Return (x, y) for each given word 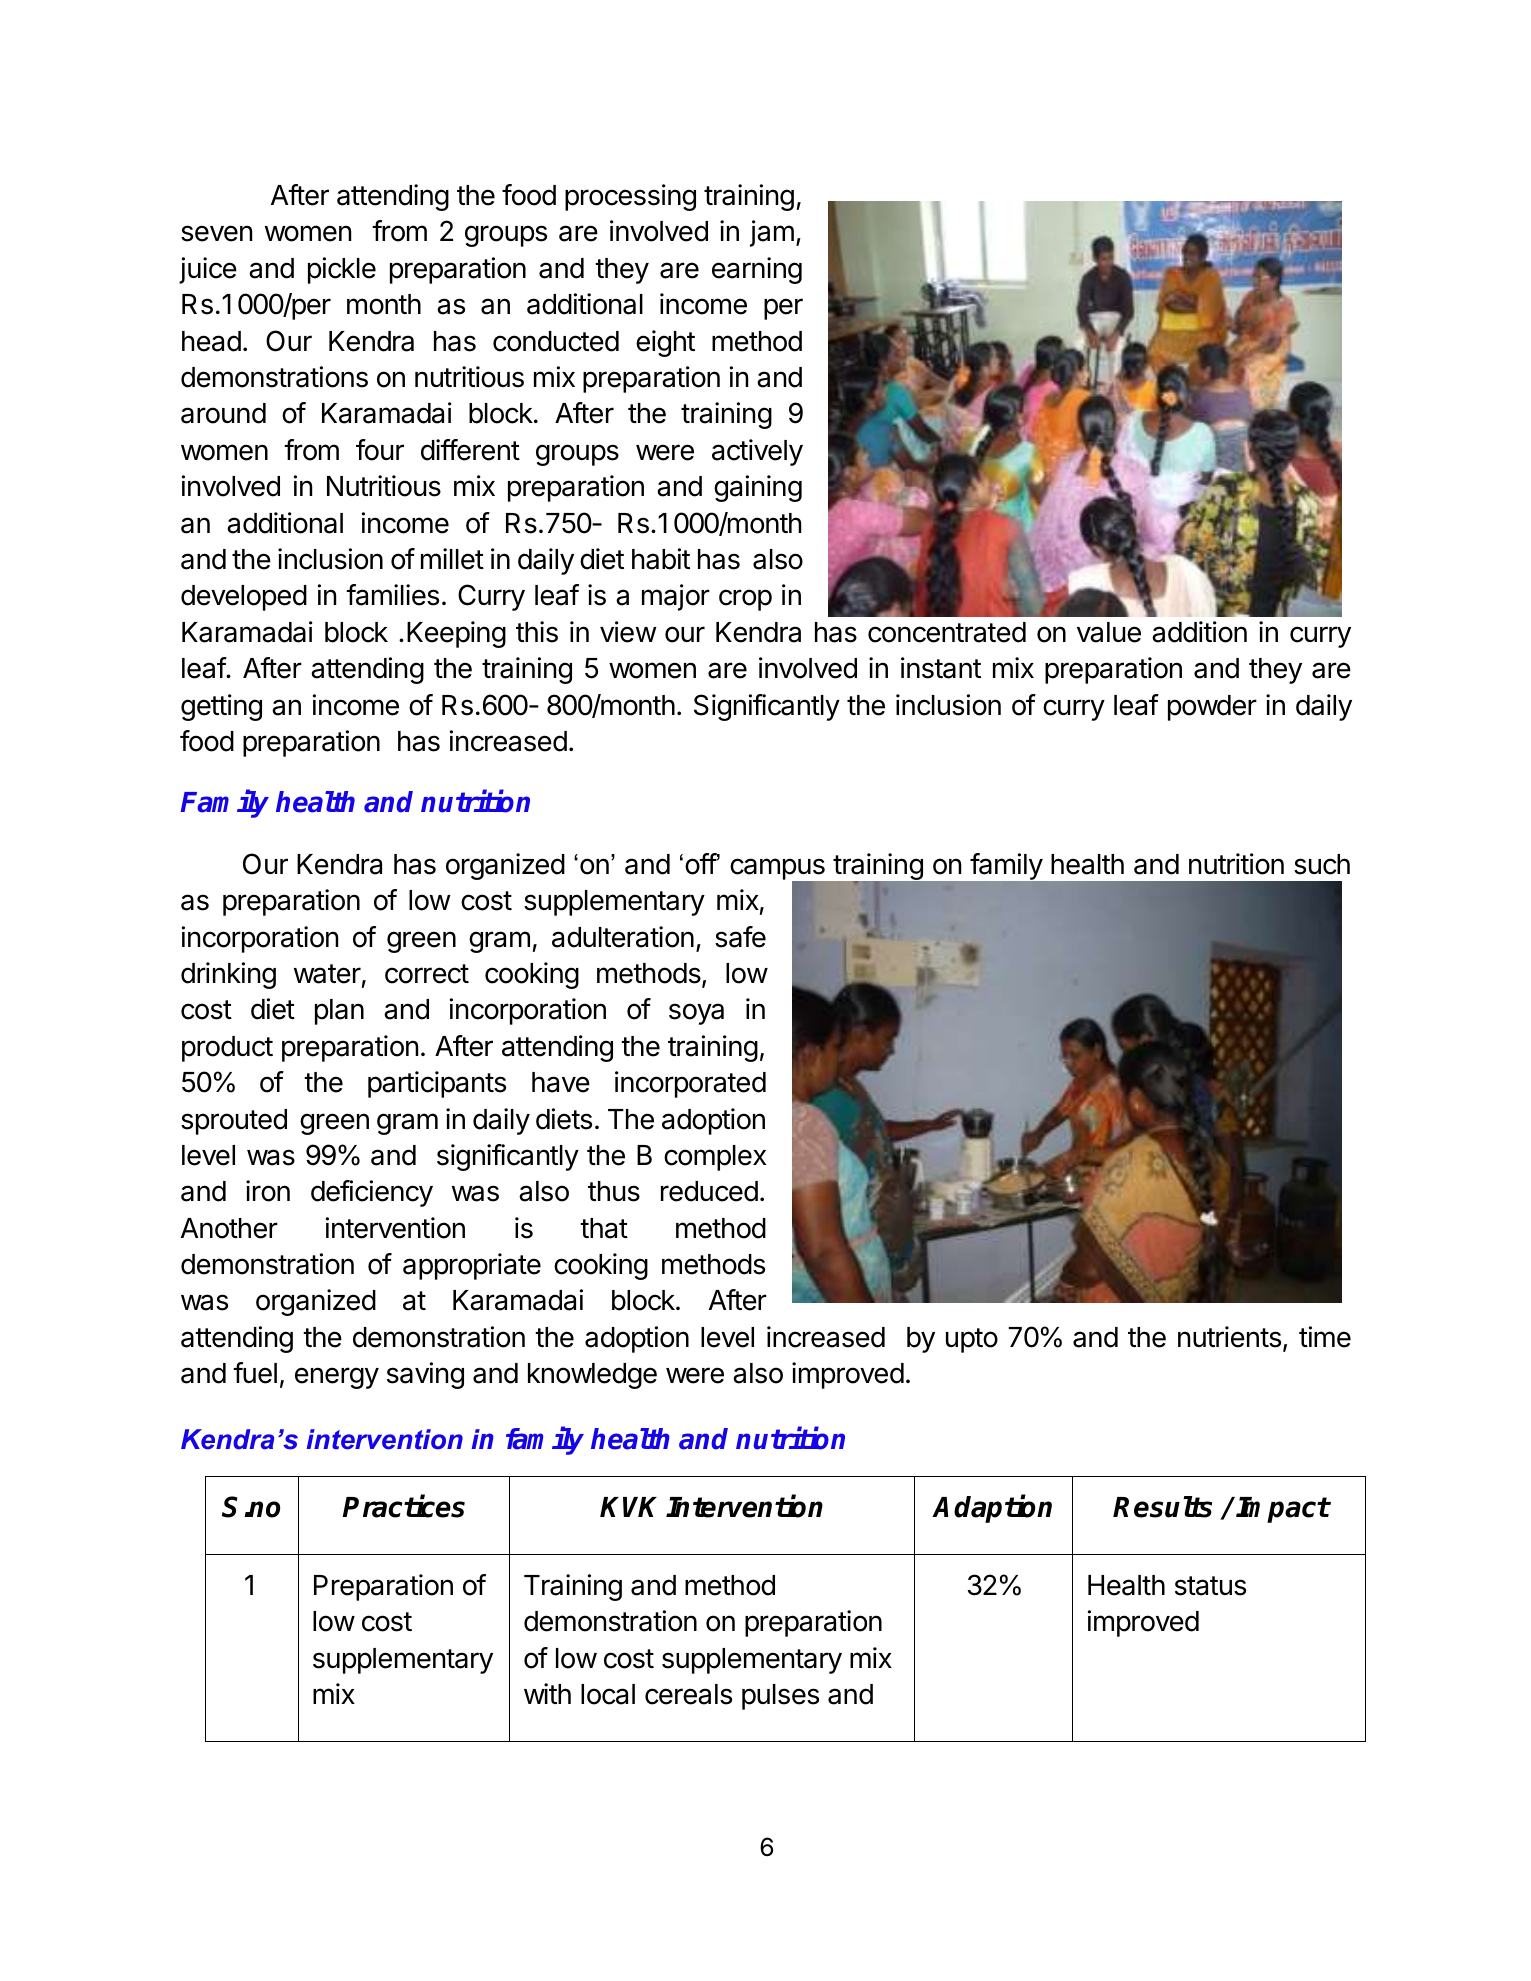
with (547, 1693)
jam (772, 233)
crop (745, 600)
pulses (780, 1697)
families (392, 595)
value (1109, 632)
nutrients (1229, 1337)
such (1322, 864)
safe (740, 937)
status (1210, 1586)
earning (757, 270)
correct (427, 974)
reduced (709, 1191)
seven (216, 233)
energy (337, 1378)
